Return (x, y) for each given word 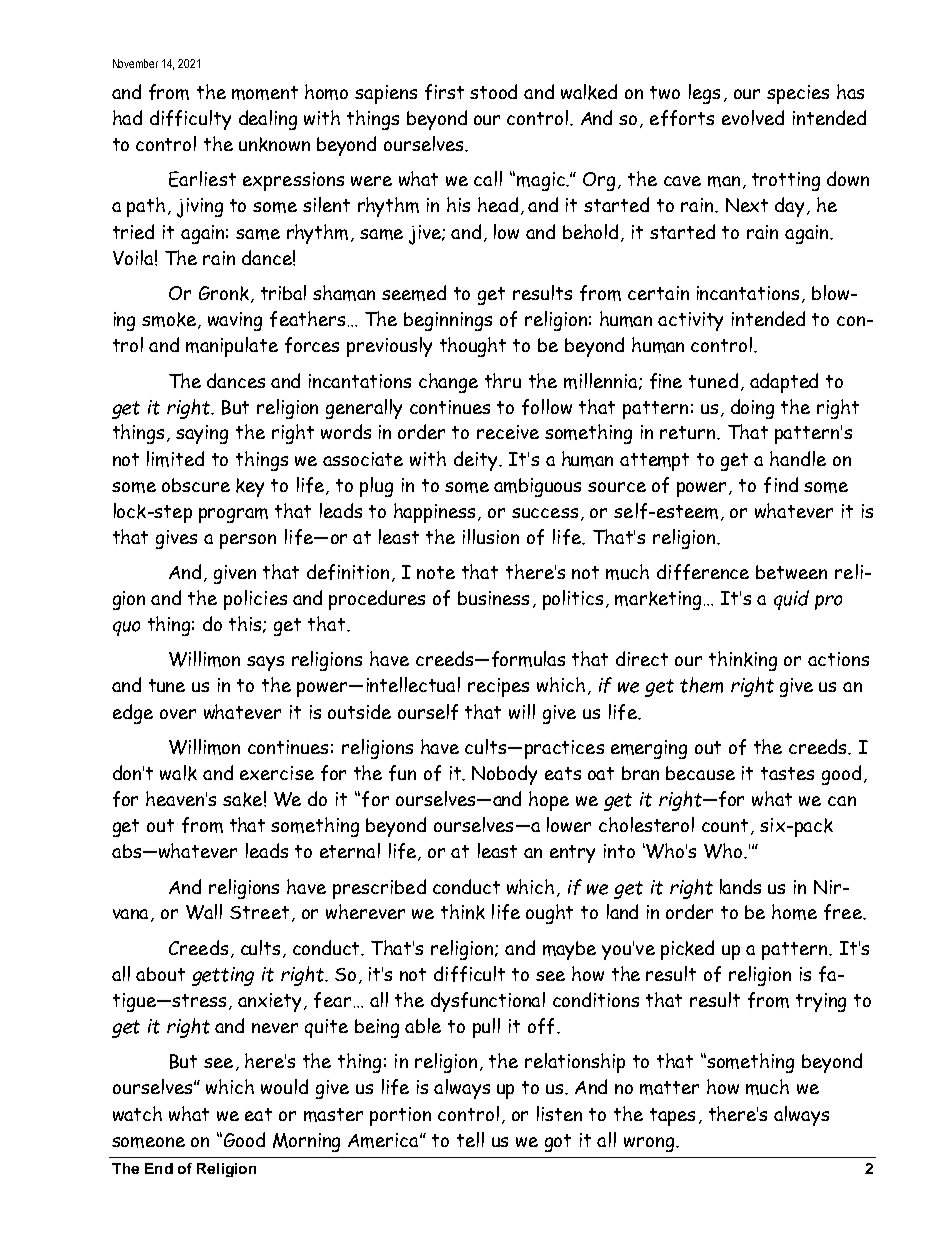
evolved (753, 117)
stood (493, 91)
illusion (491, 536)
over (178, 714)
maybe (569, 950)
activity (690, 321)
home (794, 912)
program (233, 515)
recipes (498, 687)
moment (265, 93)
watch (137, 1113)
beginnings (448, 321)
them (701, 685)
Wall (204, 912)
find (781, 485)
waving (235, 321)
